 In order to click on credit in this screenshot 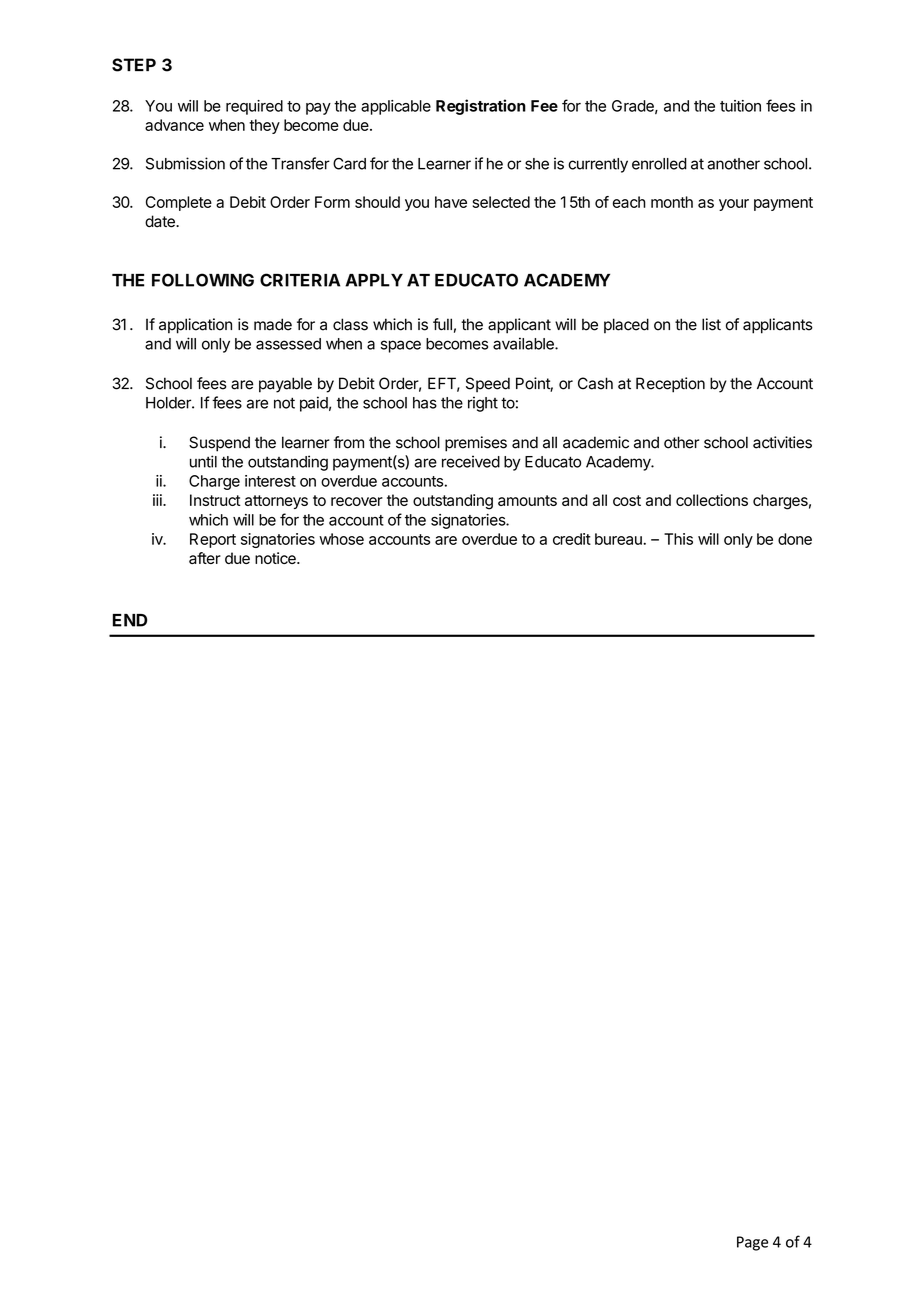, I will do `click(572, 539)`.
